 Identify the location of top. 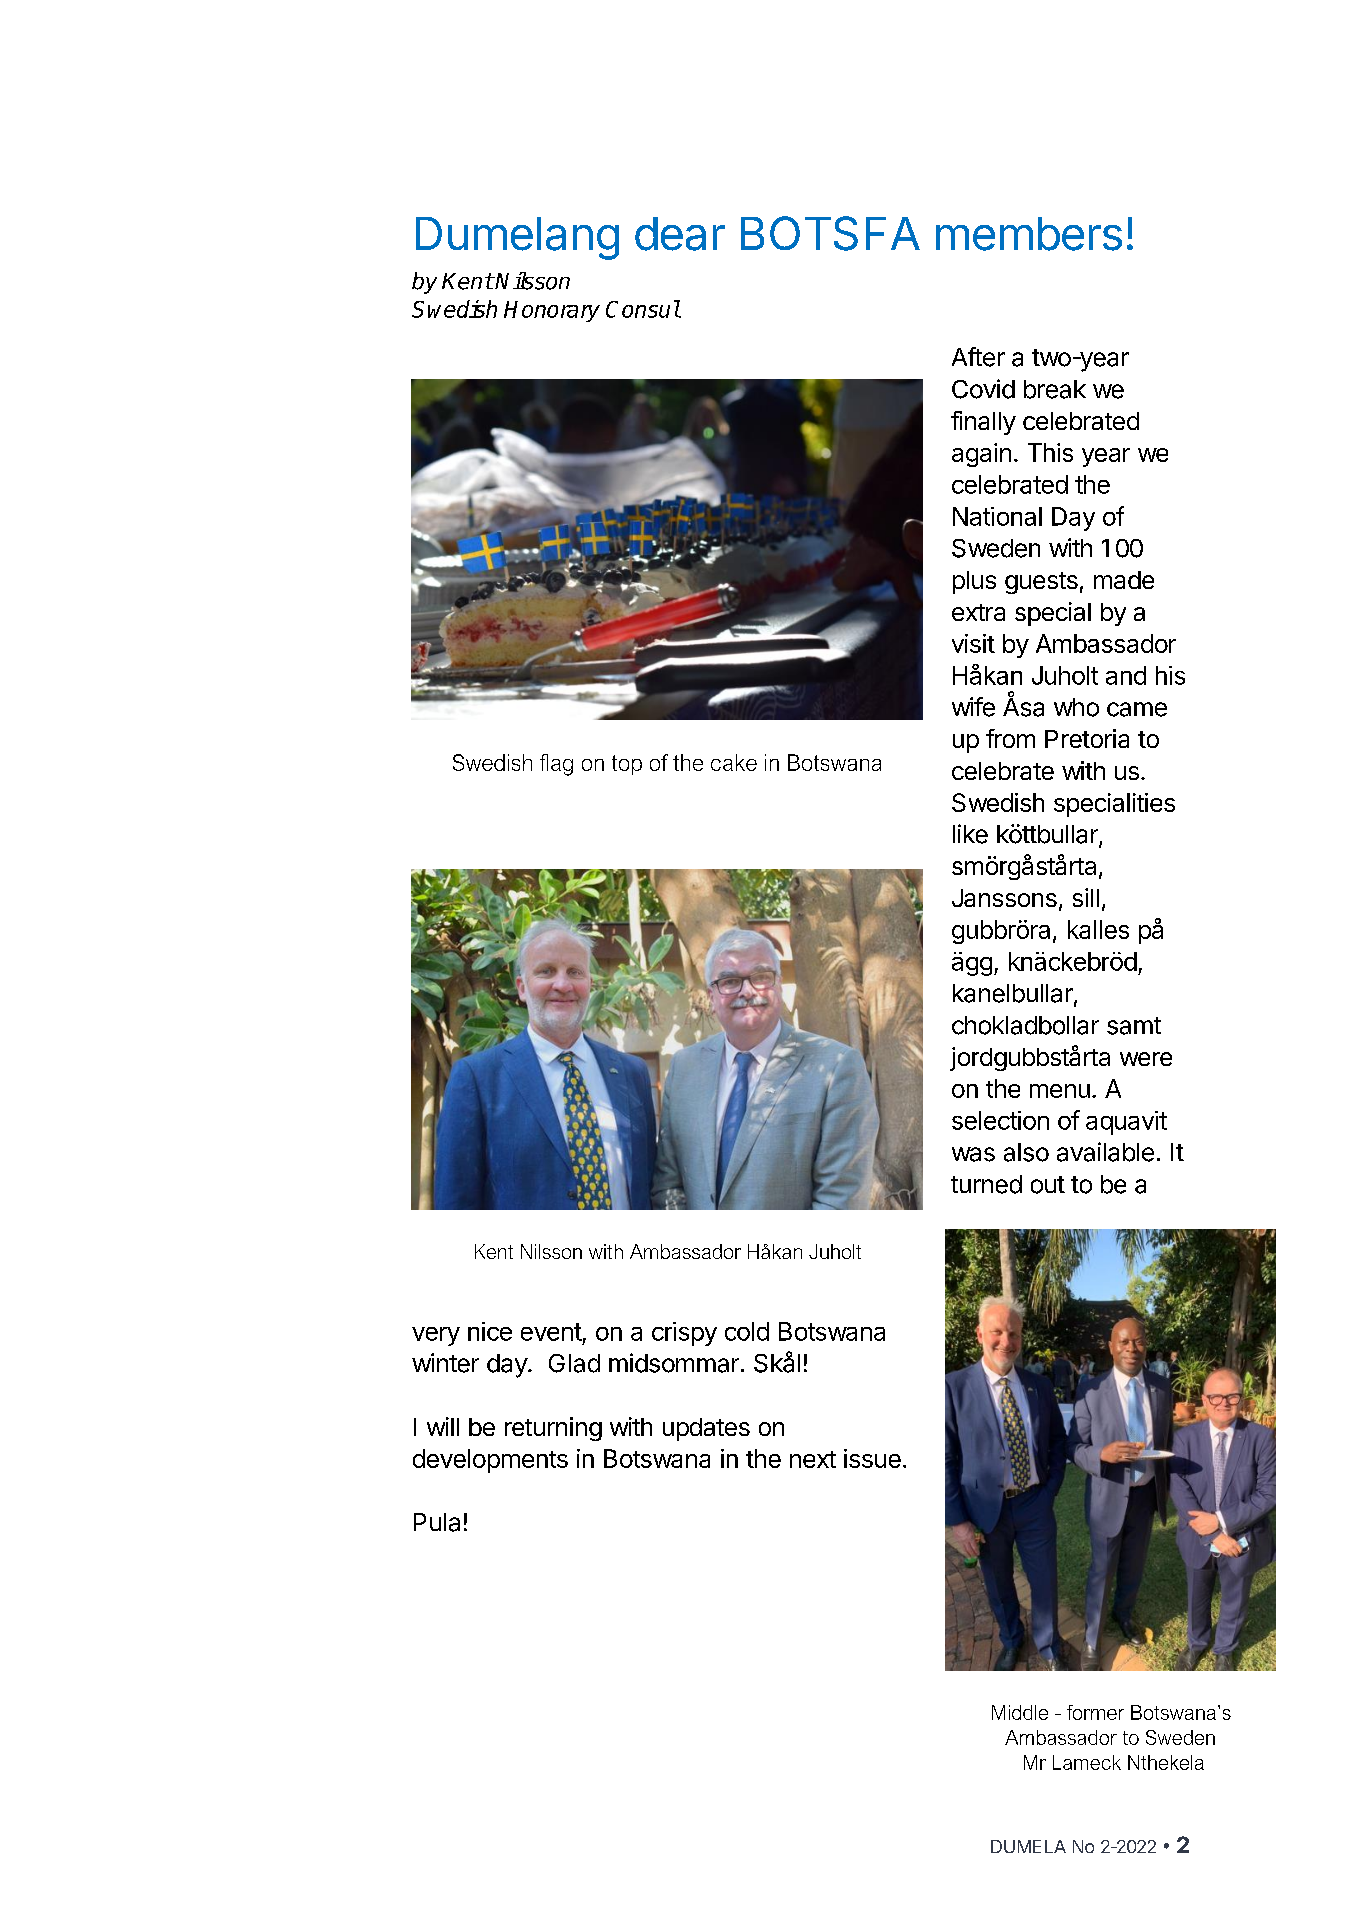
(627, 765).
